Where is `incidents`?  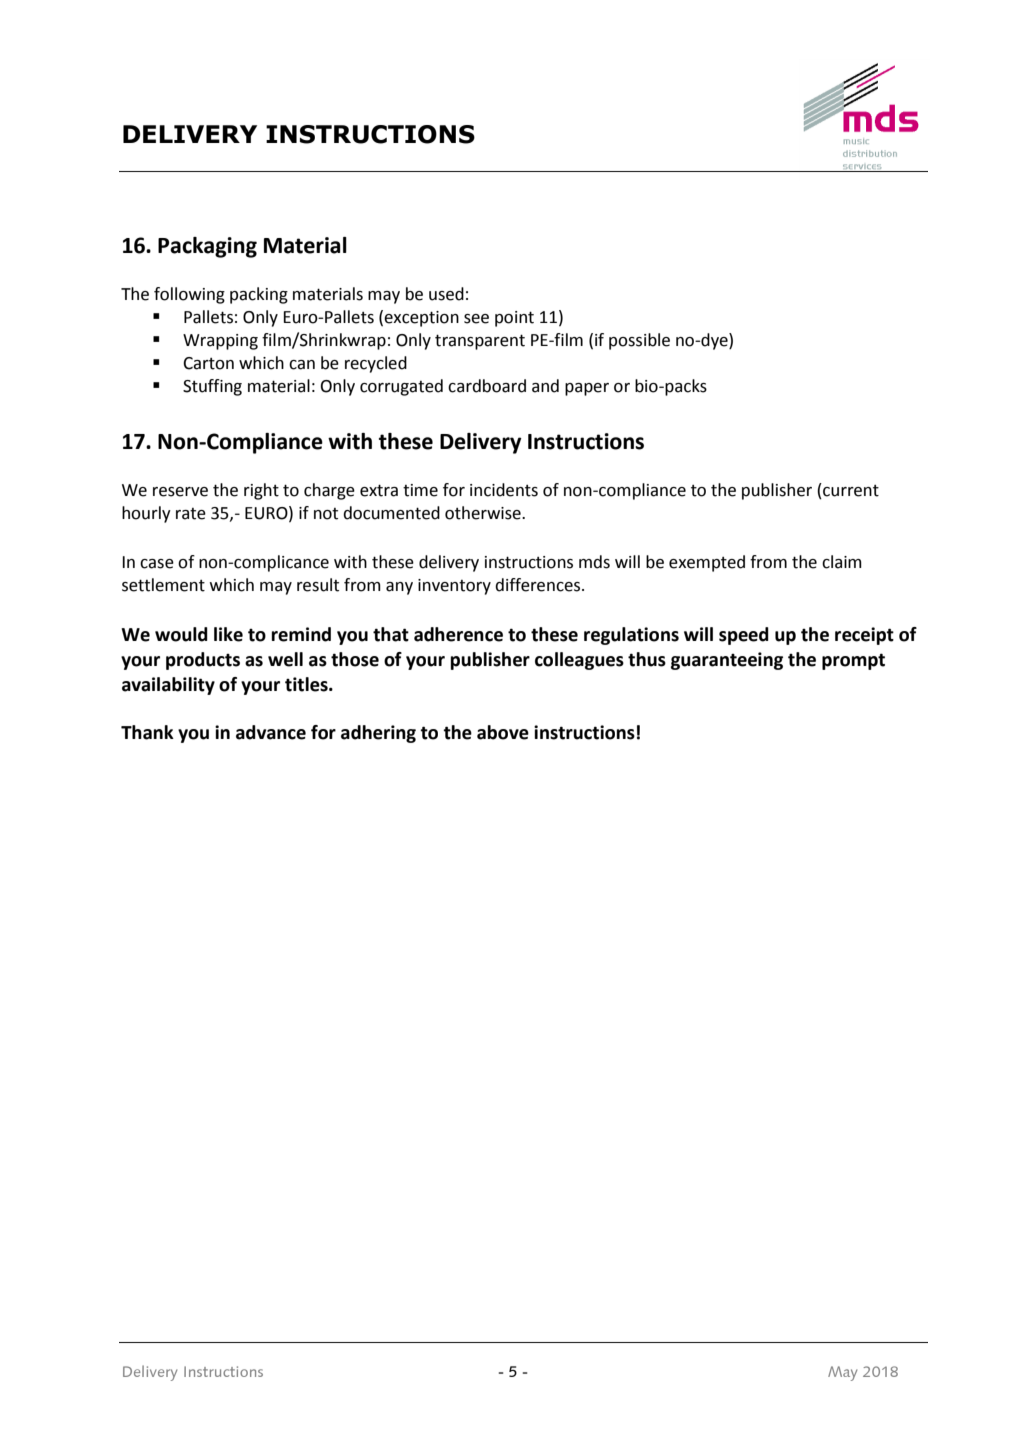
incidents is located at coordinates (504, 490).
